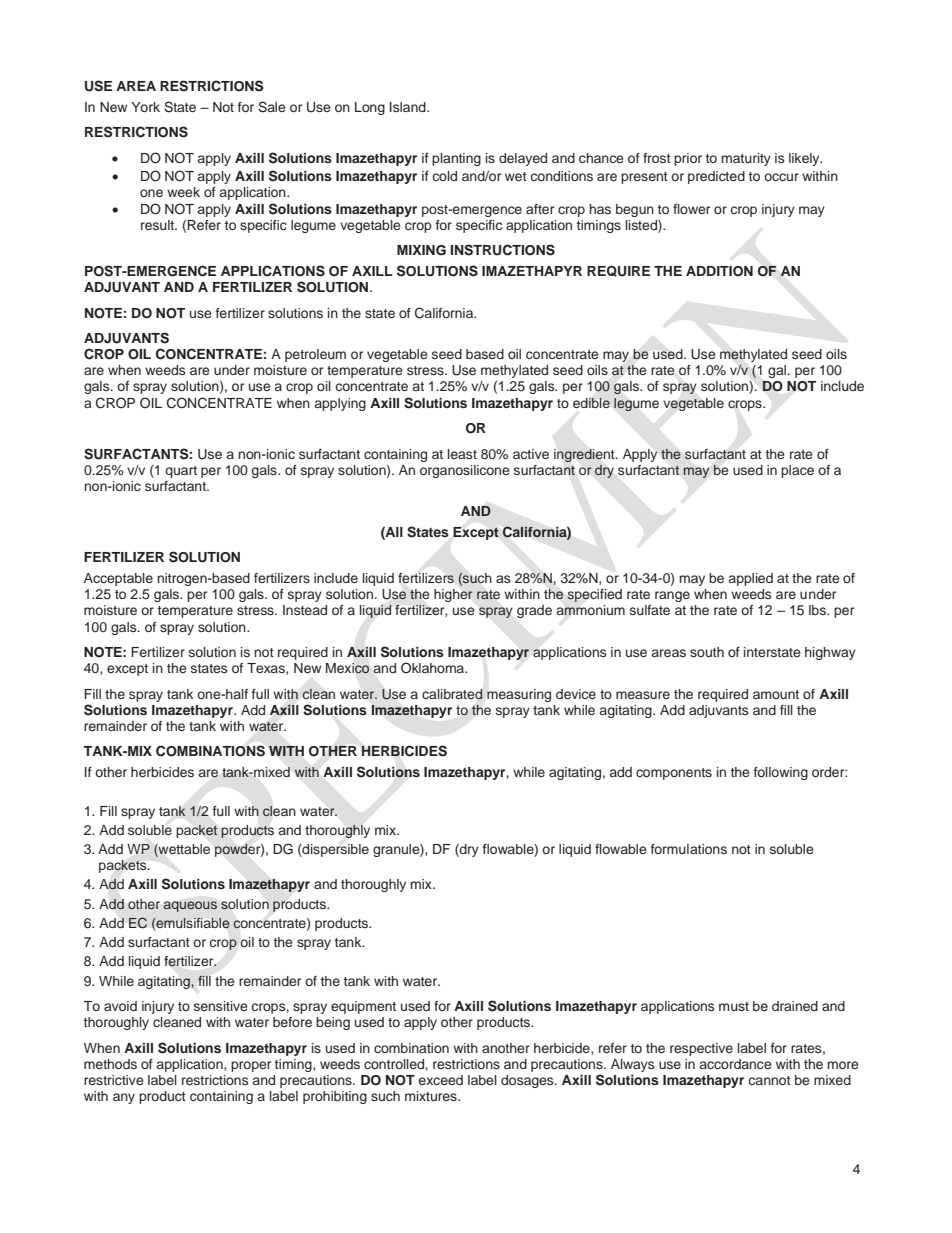  I want to click on petroleum, so click(315, 355).
